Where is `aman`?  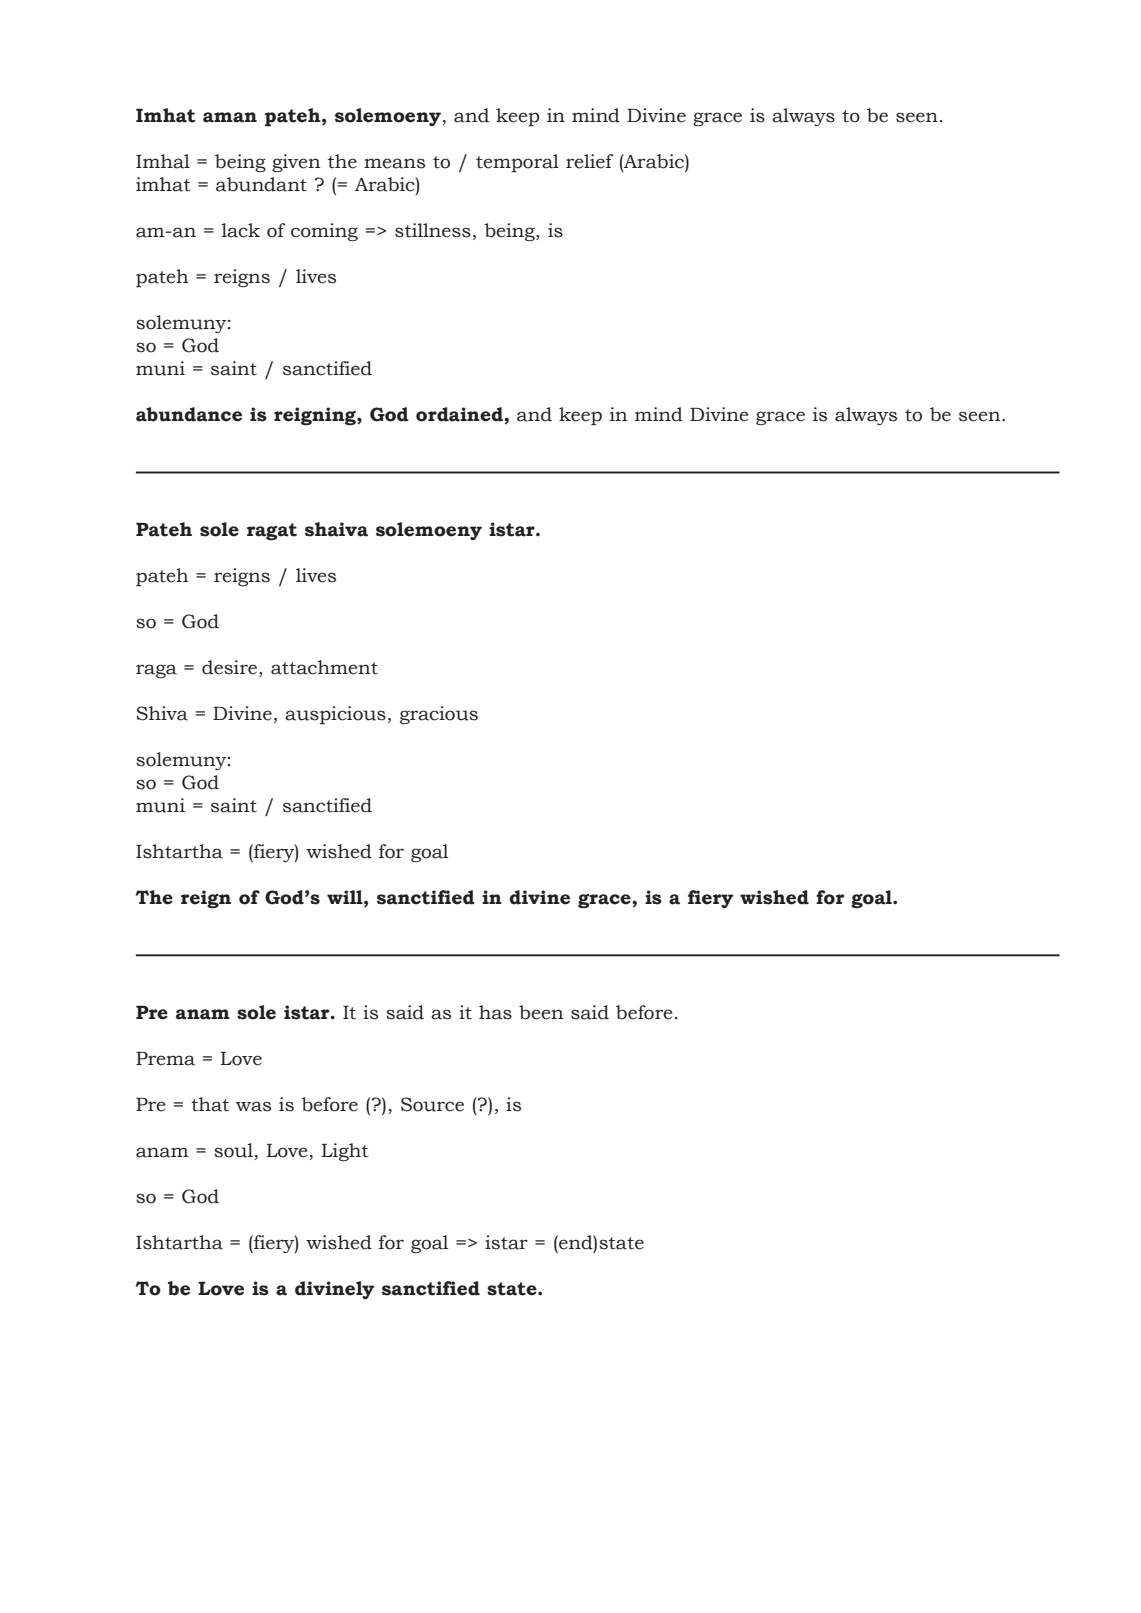
aman is located at coordinates (230, 117).
